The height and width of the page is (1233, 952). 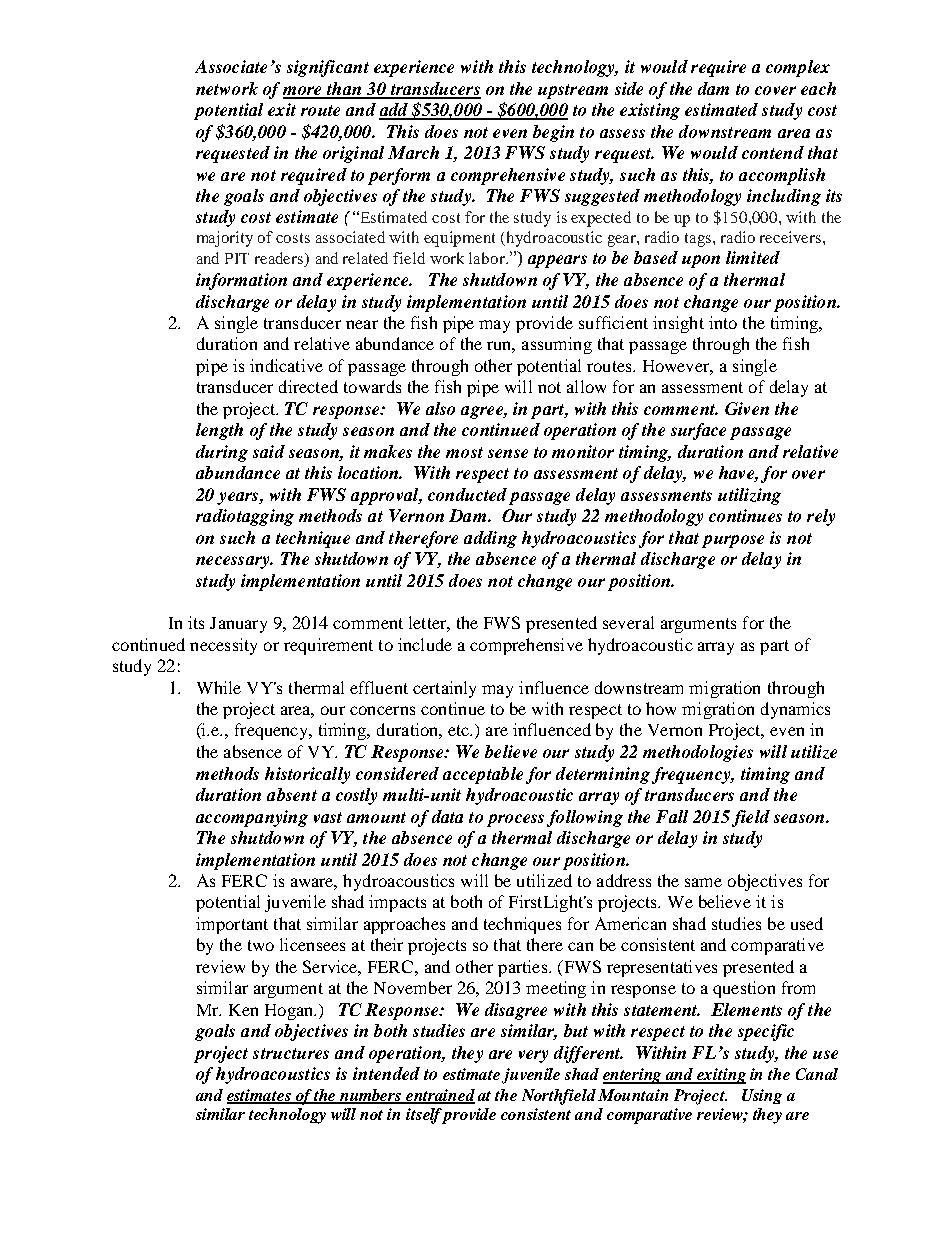 I want to click on begin, so click(x=553, y=133).
